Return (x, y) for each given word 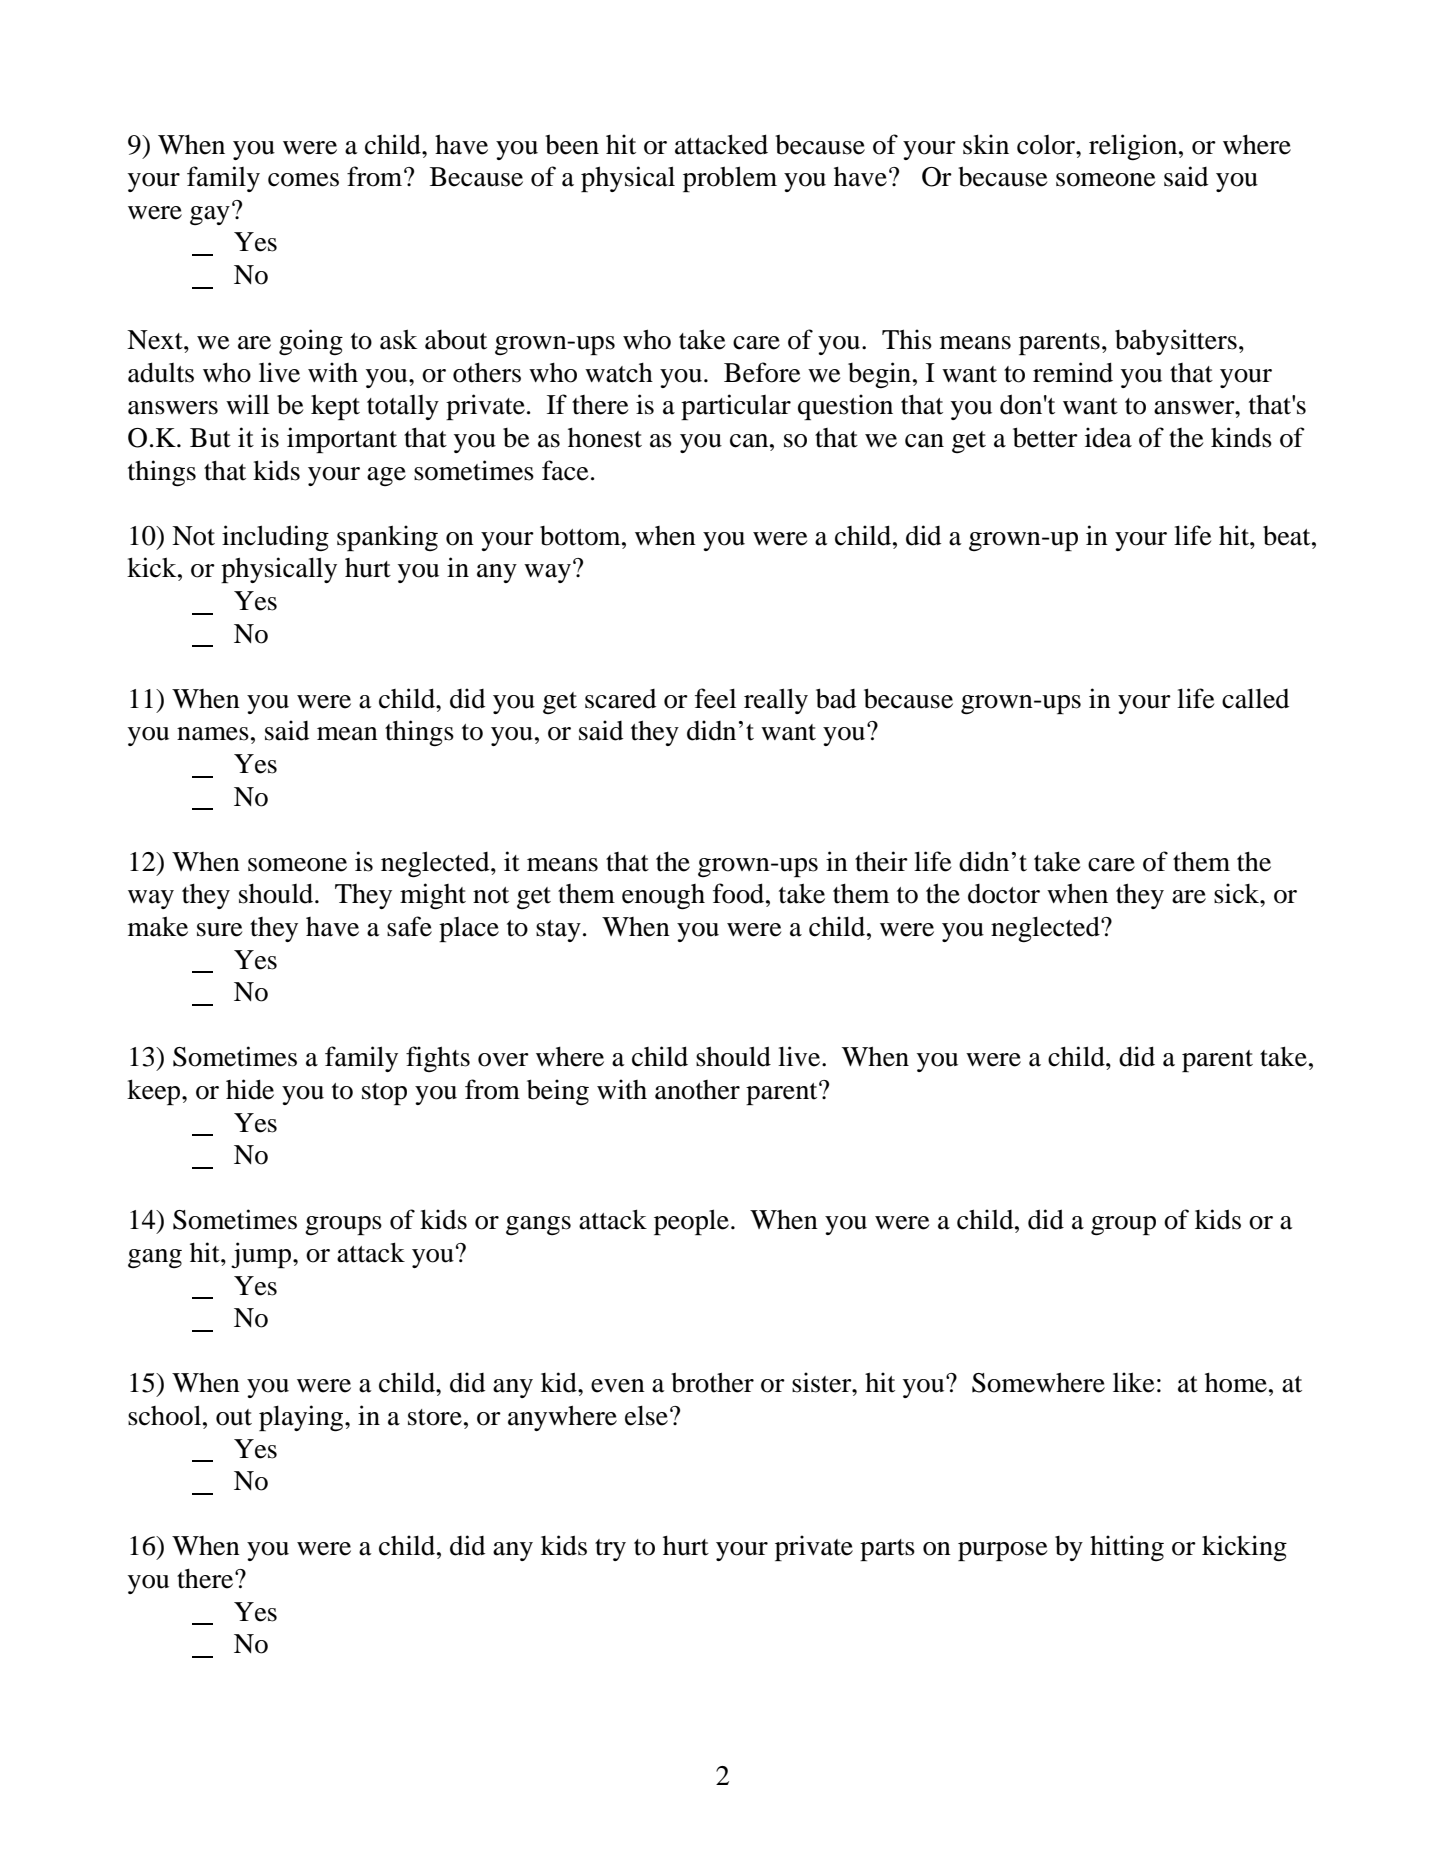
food (740, 893)
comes (303, 180)
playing (302, 1418)
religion (1134, 147)
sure (219, 930)
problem (730, 179)
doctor (1004, 894)
